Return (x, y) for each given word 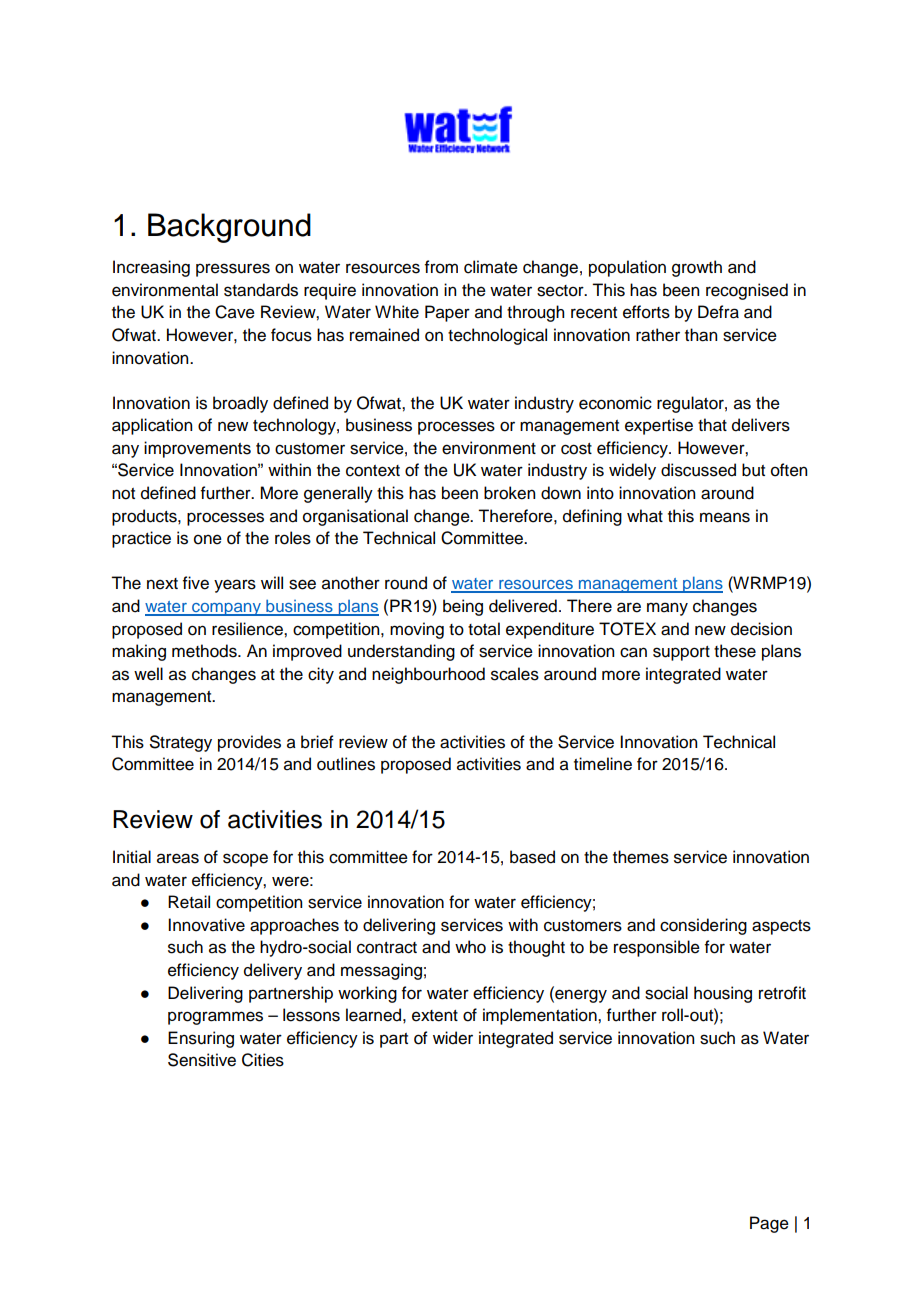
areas (178, 858)
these (735, 651)
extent (435, 1016)
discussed (698, 470)
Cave (235, 312)
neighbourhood (428, 675)
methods (205, 651)
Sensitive (202, 1060)
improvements (197, 449)
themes (641, 857)
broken (509, 493)
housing (723, 994)
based (532, 857)
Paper (447, 313)
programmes (215, 1018)
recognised (747, 291)
